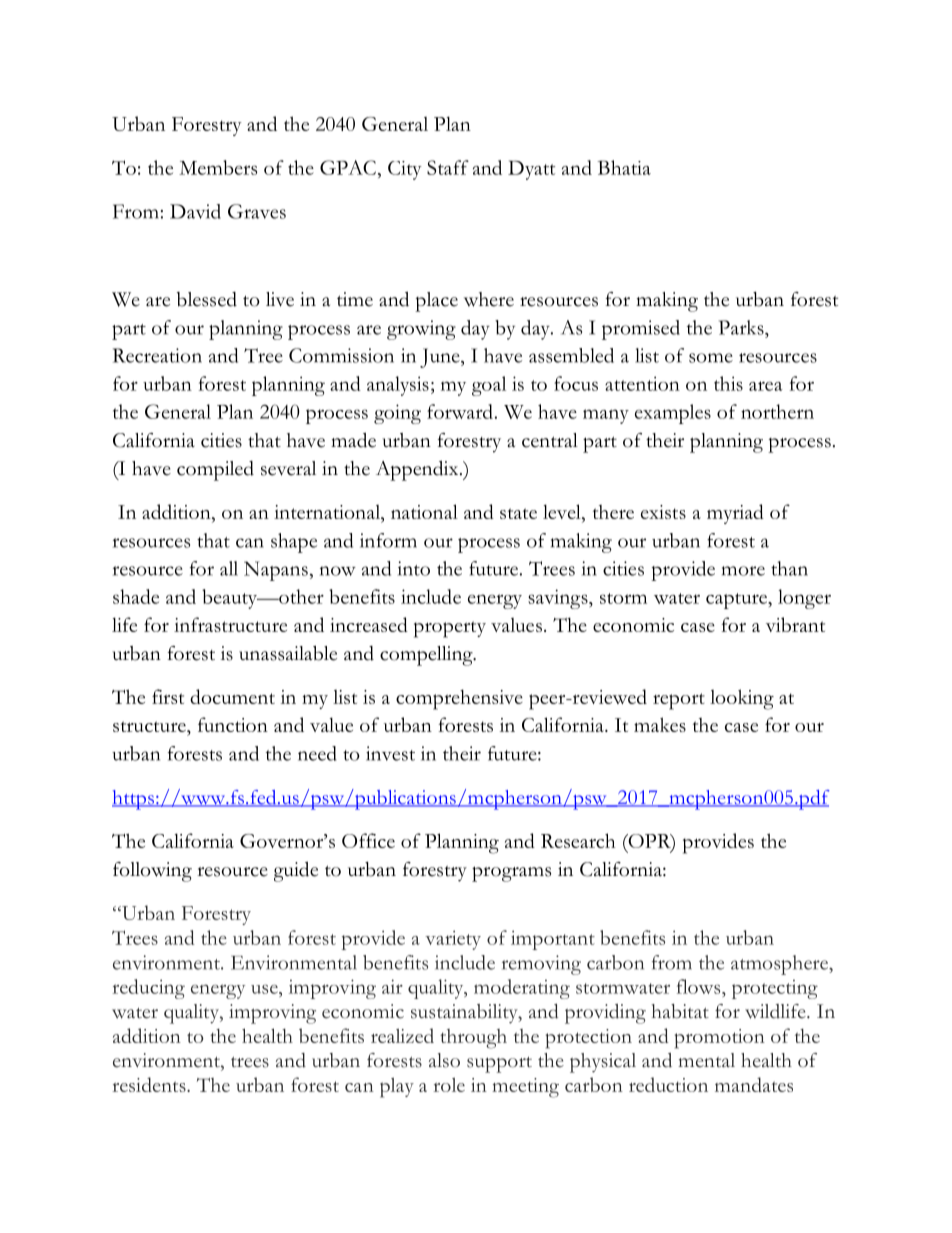  Describe the element at coordinates (288, 653) in the image. I see `unassailable` at that location.
